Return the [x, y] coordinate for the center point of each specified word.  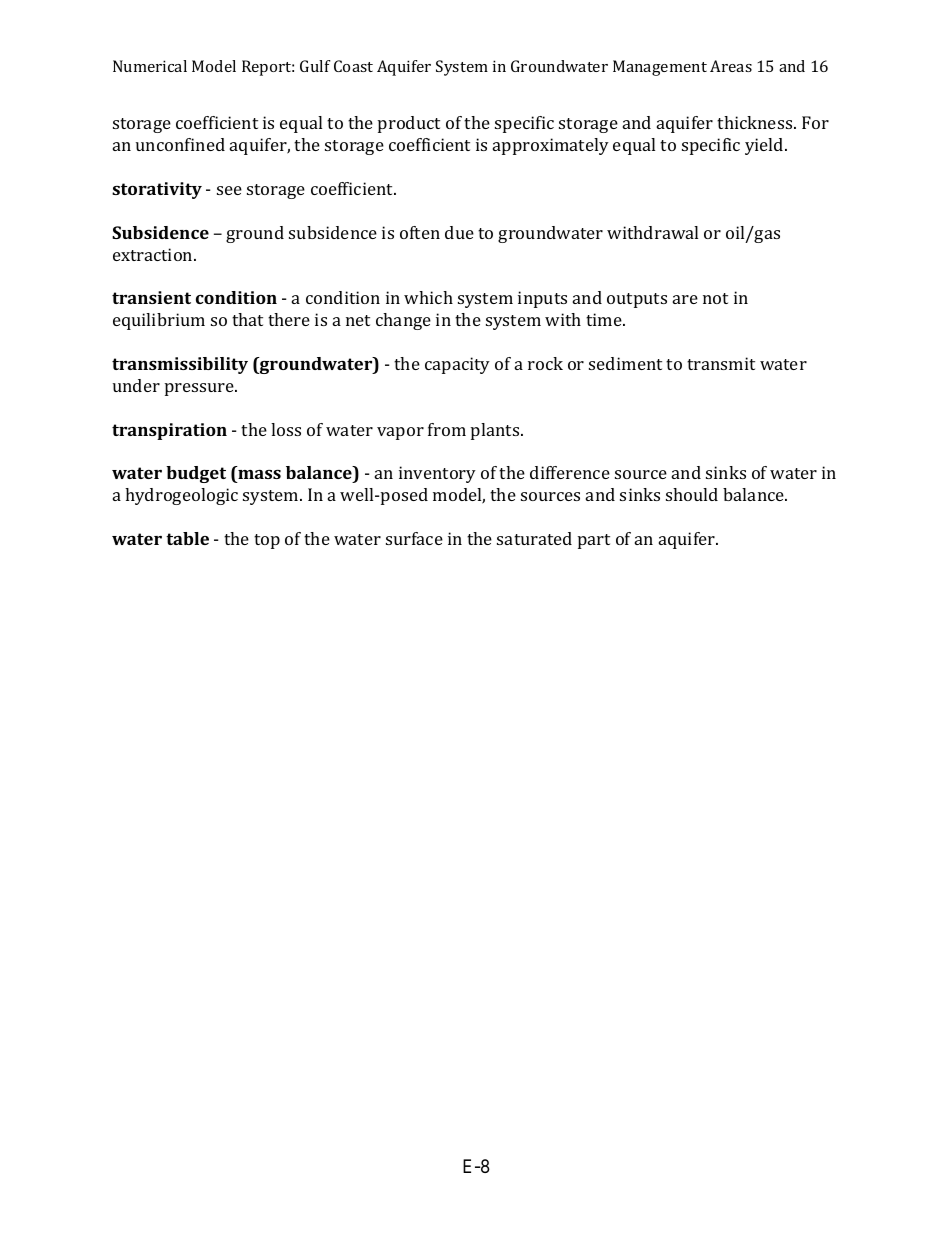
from [447, 429]
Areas [731, 66]
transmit [721, 363]
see [229, 190]
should [692, 494]
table [187, 538]
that [247, 319]
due [459, 232]
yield [765, 146]
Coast [353, 66]
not [715, 298]
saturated [534, 538]
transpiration [169, 431]
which [428, 297]
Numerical [150, 66]
